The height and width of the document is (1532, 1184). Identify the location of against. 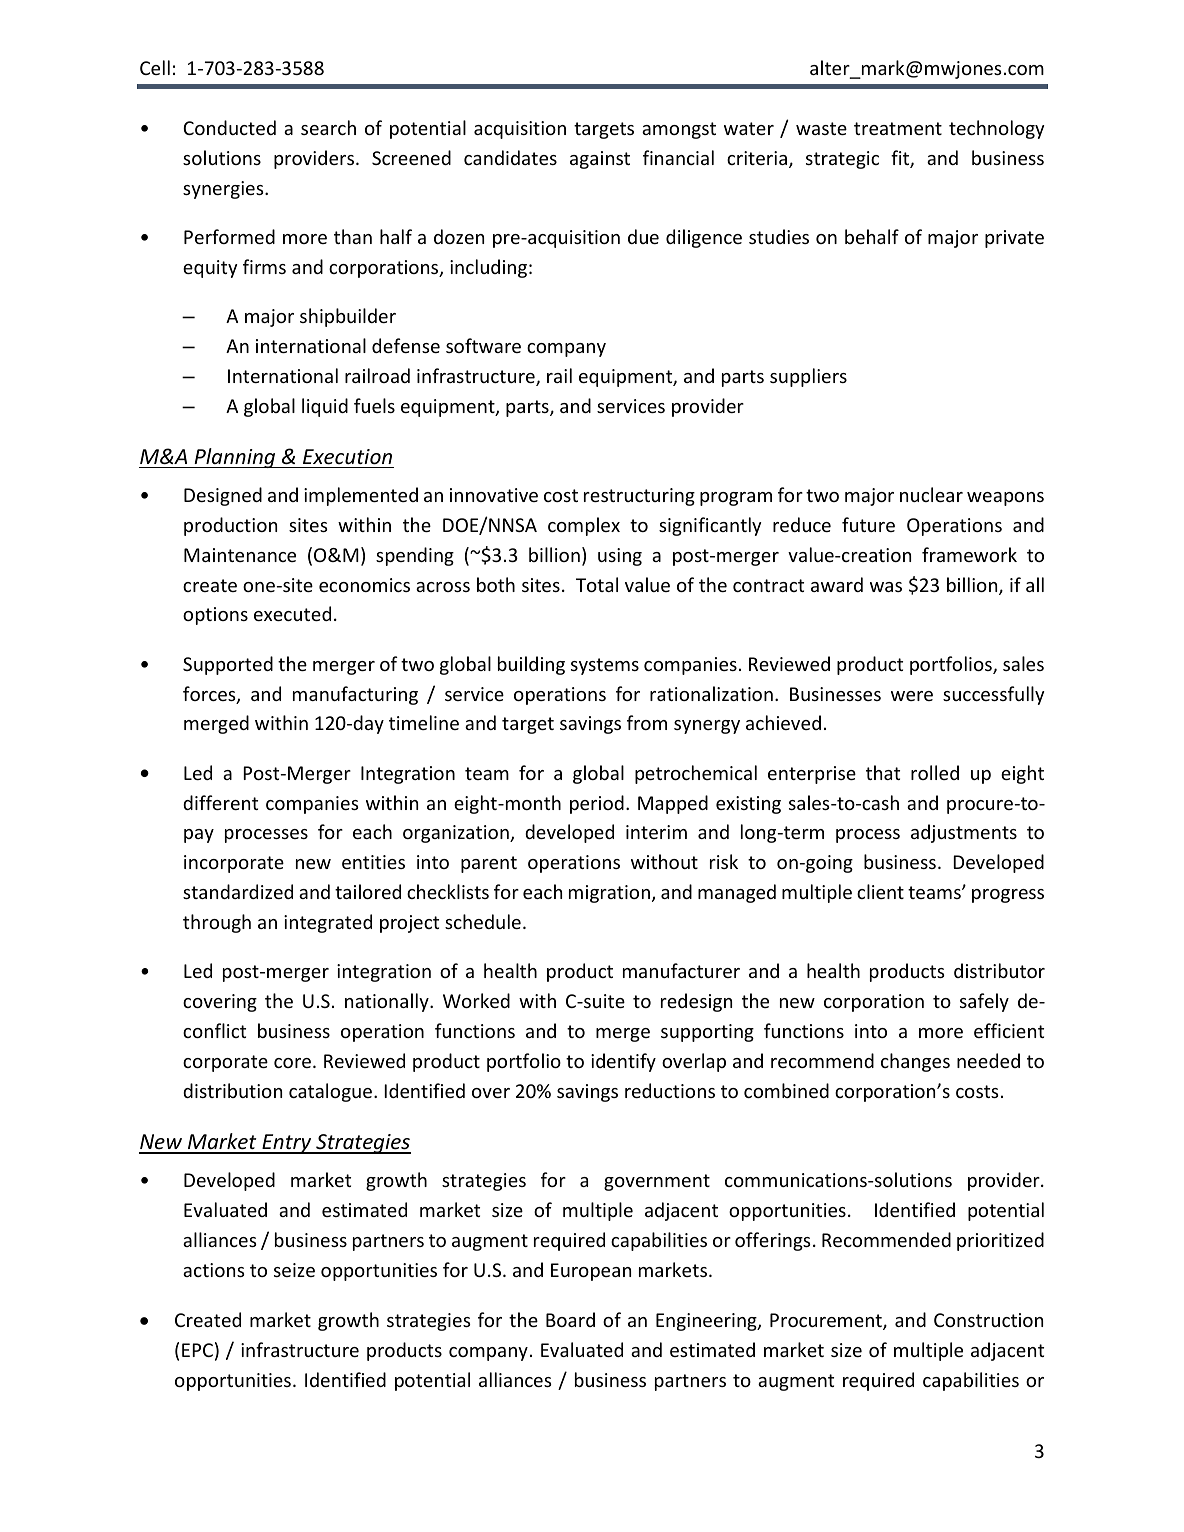
(600, 160).
